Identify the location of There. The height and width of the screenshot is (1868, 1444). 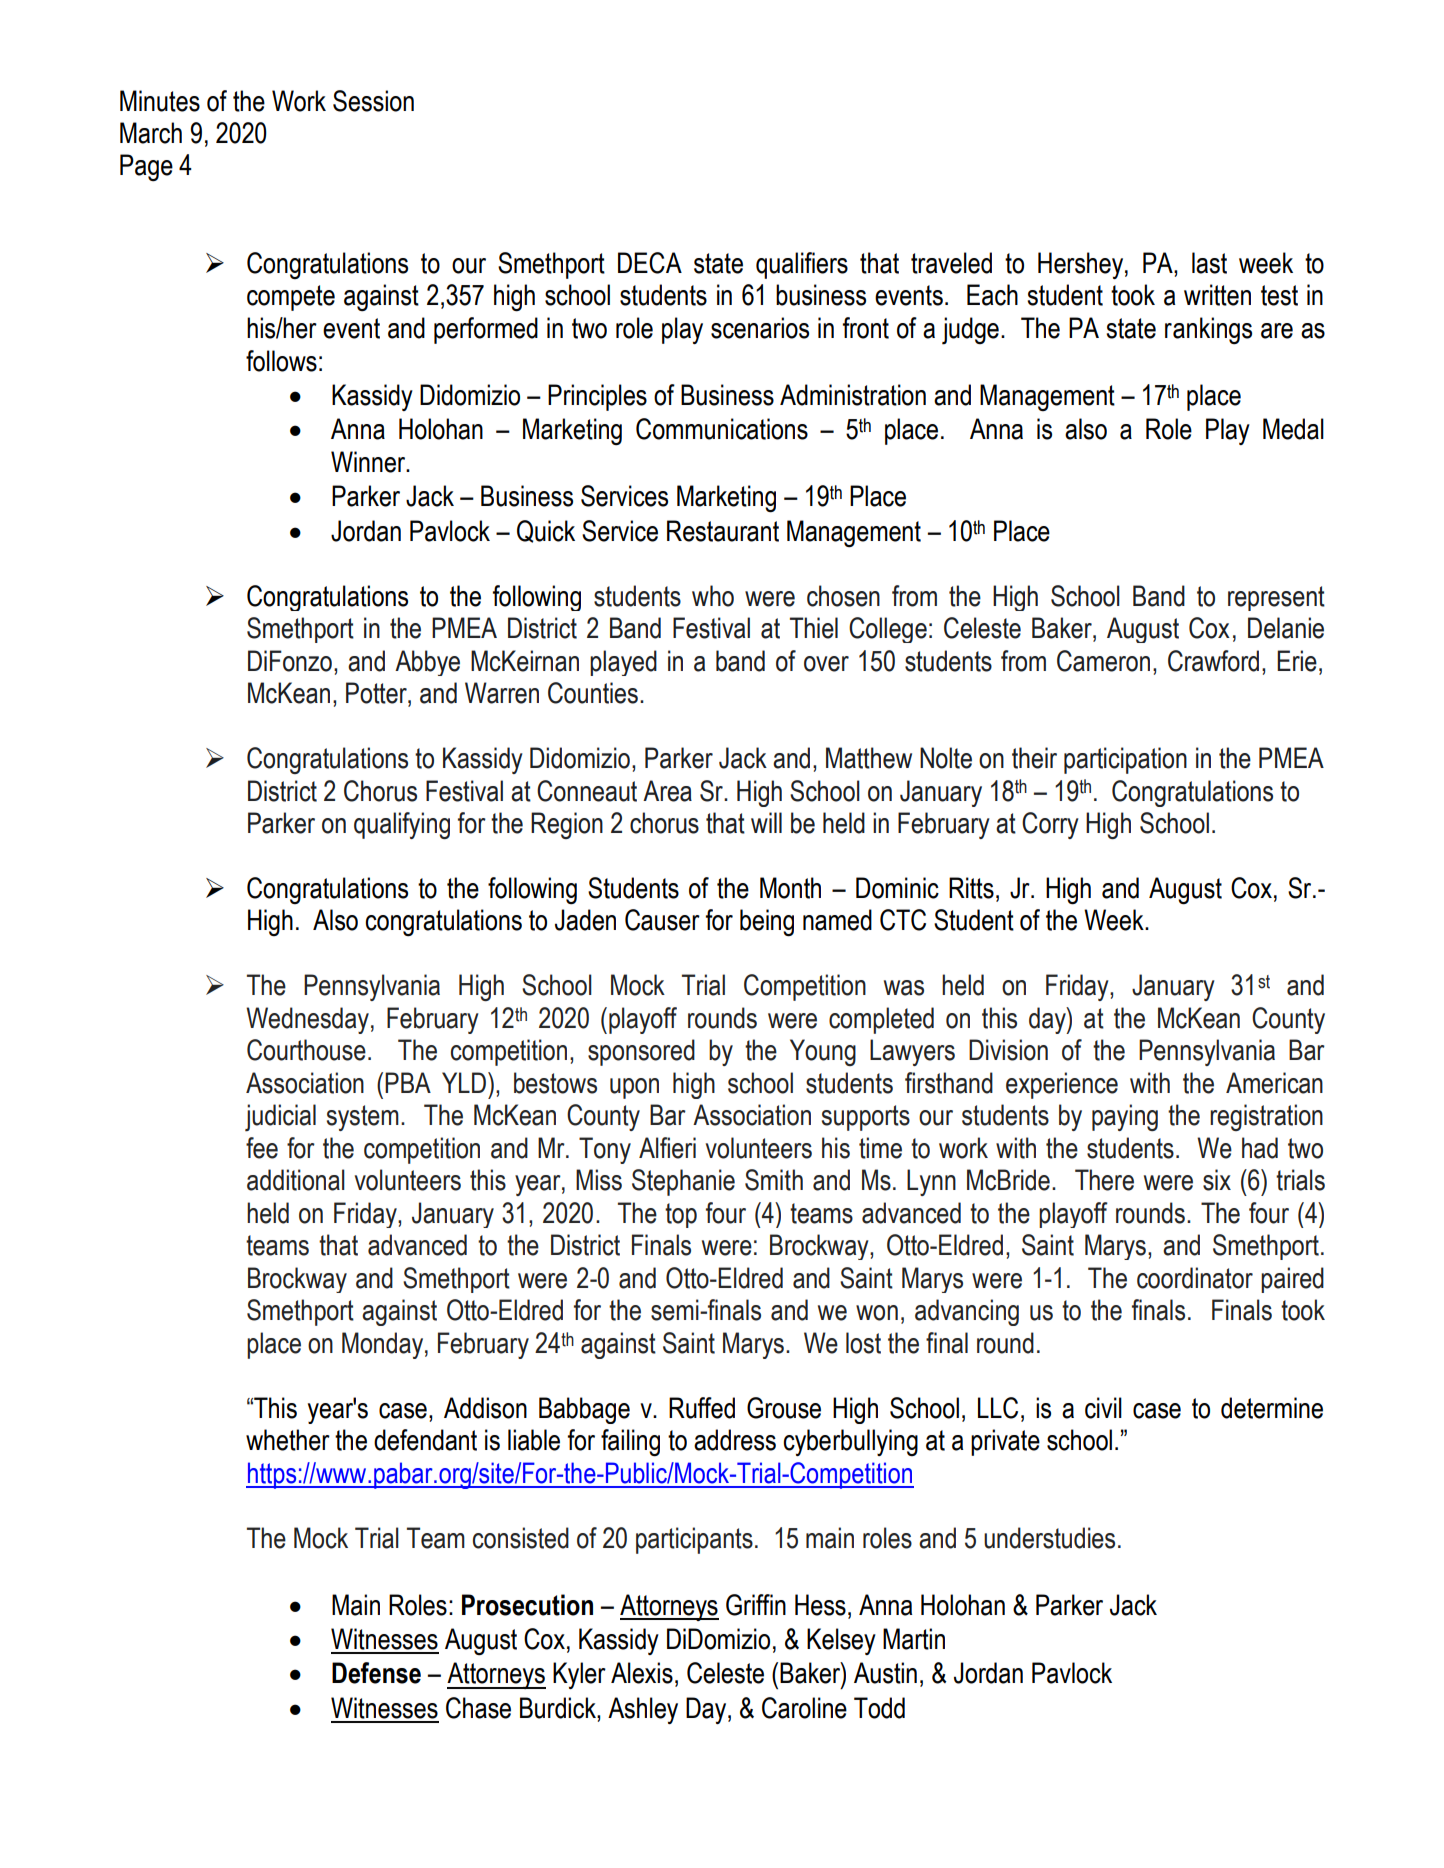
(1104, 1180).
